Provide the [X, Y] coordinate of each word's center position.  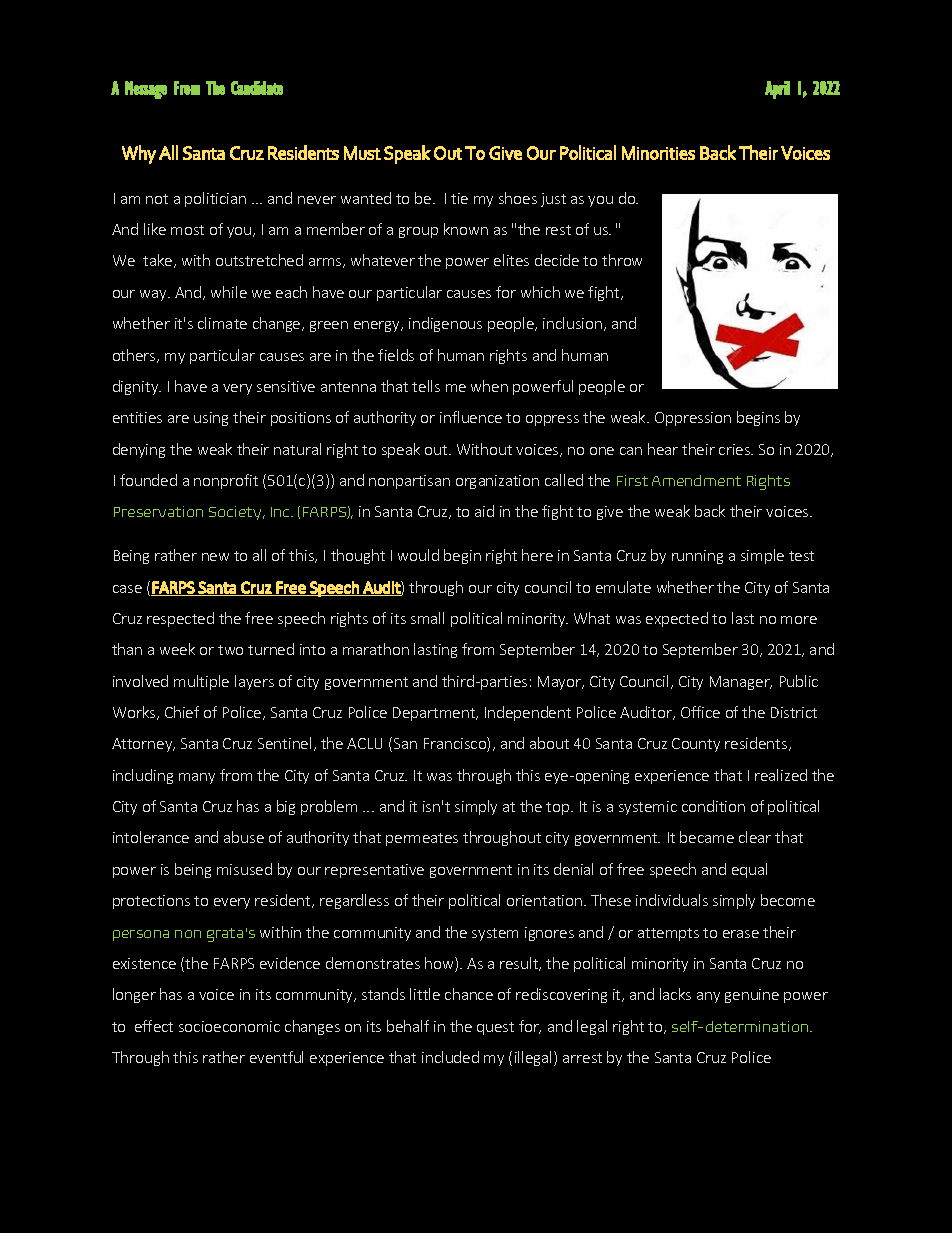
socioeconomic [229, 1026]
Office [700, 712]
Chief [182, 712]
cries [736, 449]
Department [435, 714]
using [211, 419]
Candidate [257, 88]
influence [471, 417]
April [777, 90]
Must [362, 153]
